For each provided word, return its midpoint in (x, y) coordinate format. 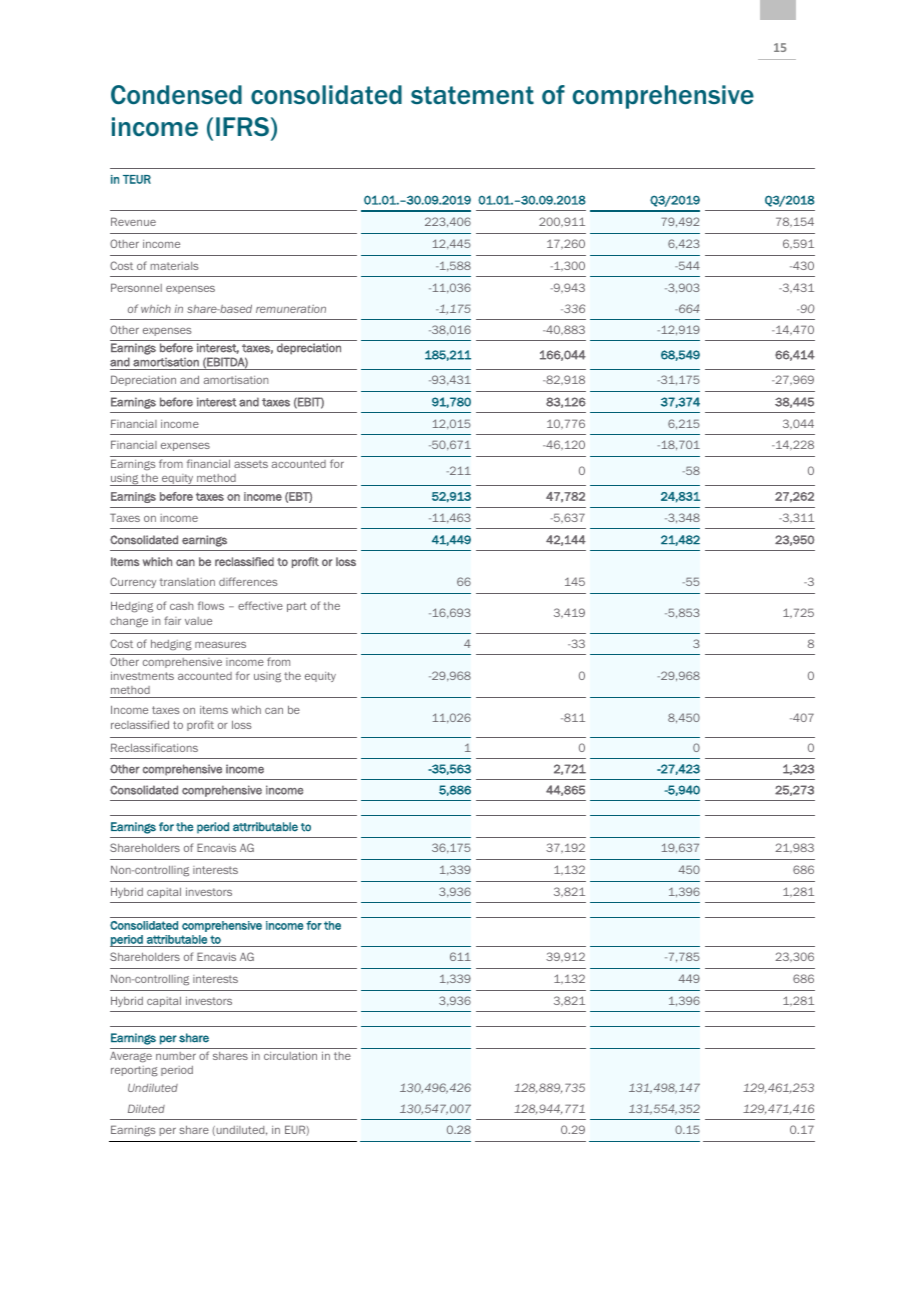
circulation (290, 1055)
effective (260, 605)
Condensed (176, 95)
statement (472, 95)
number (176, 1056)
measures (220, 645)
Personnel (136, 287)
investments (142, 675)
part (297, 607)
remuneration (291, 309)
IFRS (242, 127)
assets (251, 464)
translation (187, 582)
